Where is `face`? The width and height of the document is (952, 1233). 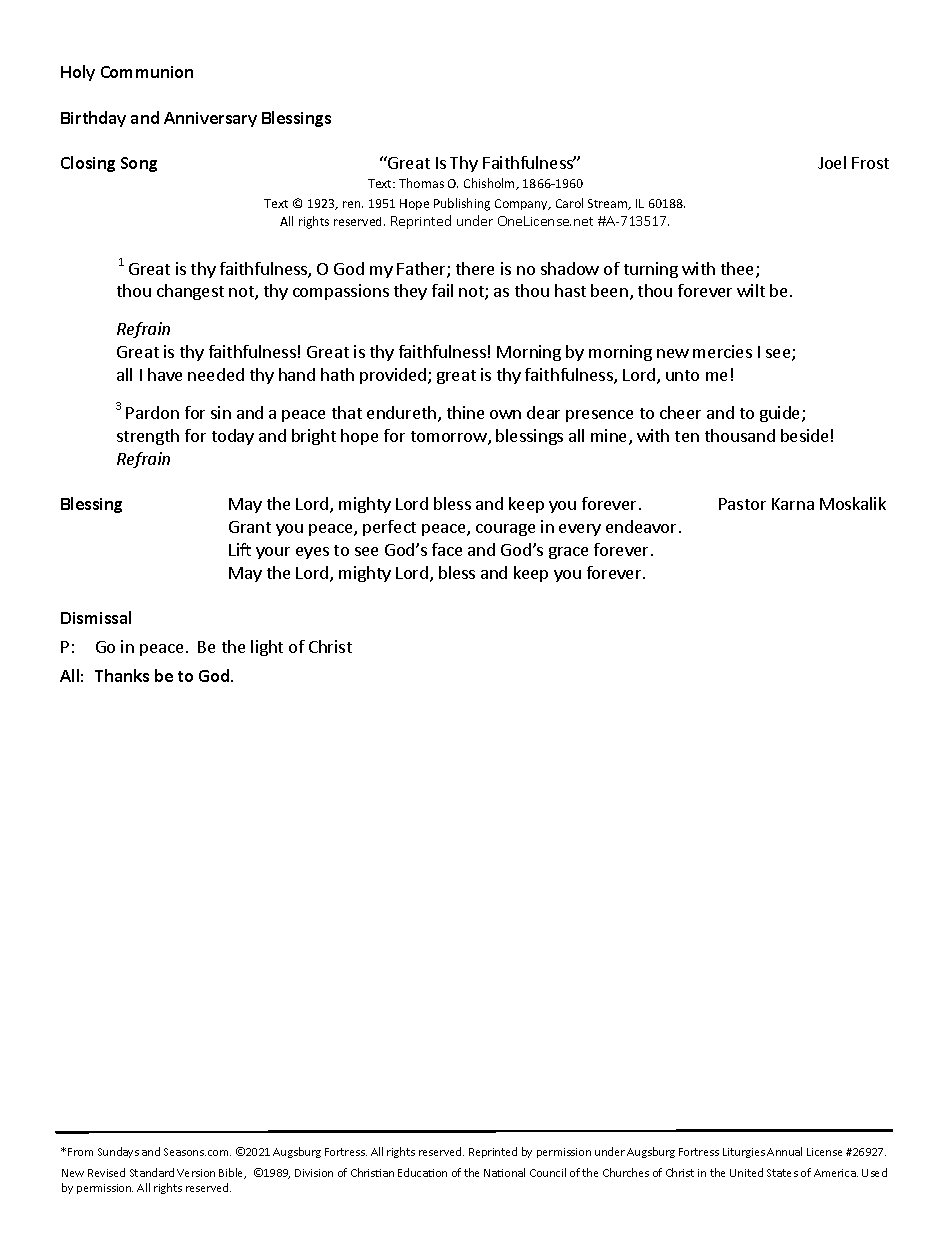 face is located at coordinates (447, 549).
